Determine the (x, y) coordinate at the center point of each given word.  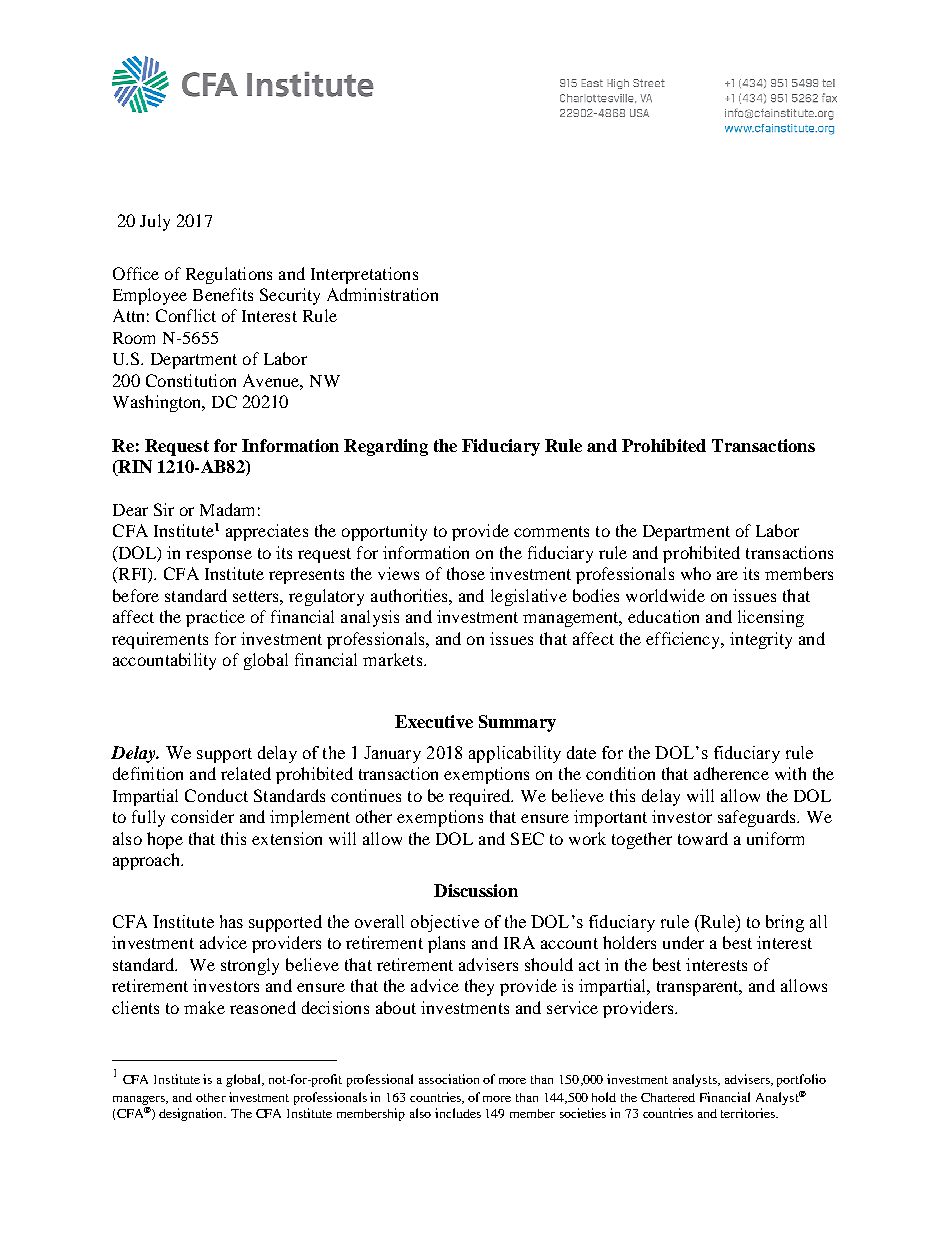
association (449, 1079)
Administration (382, 294)
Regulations (229, 275)
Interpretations (364, 275)
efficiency (684, 640)
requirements (160, 640)
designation (192, 1114)
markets (392, 659)
